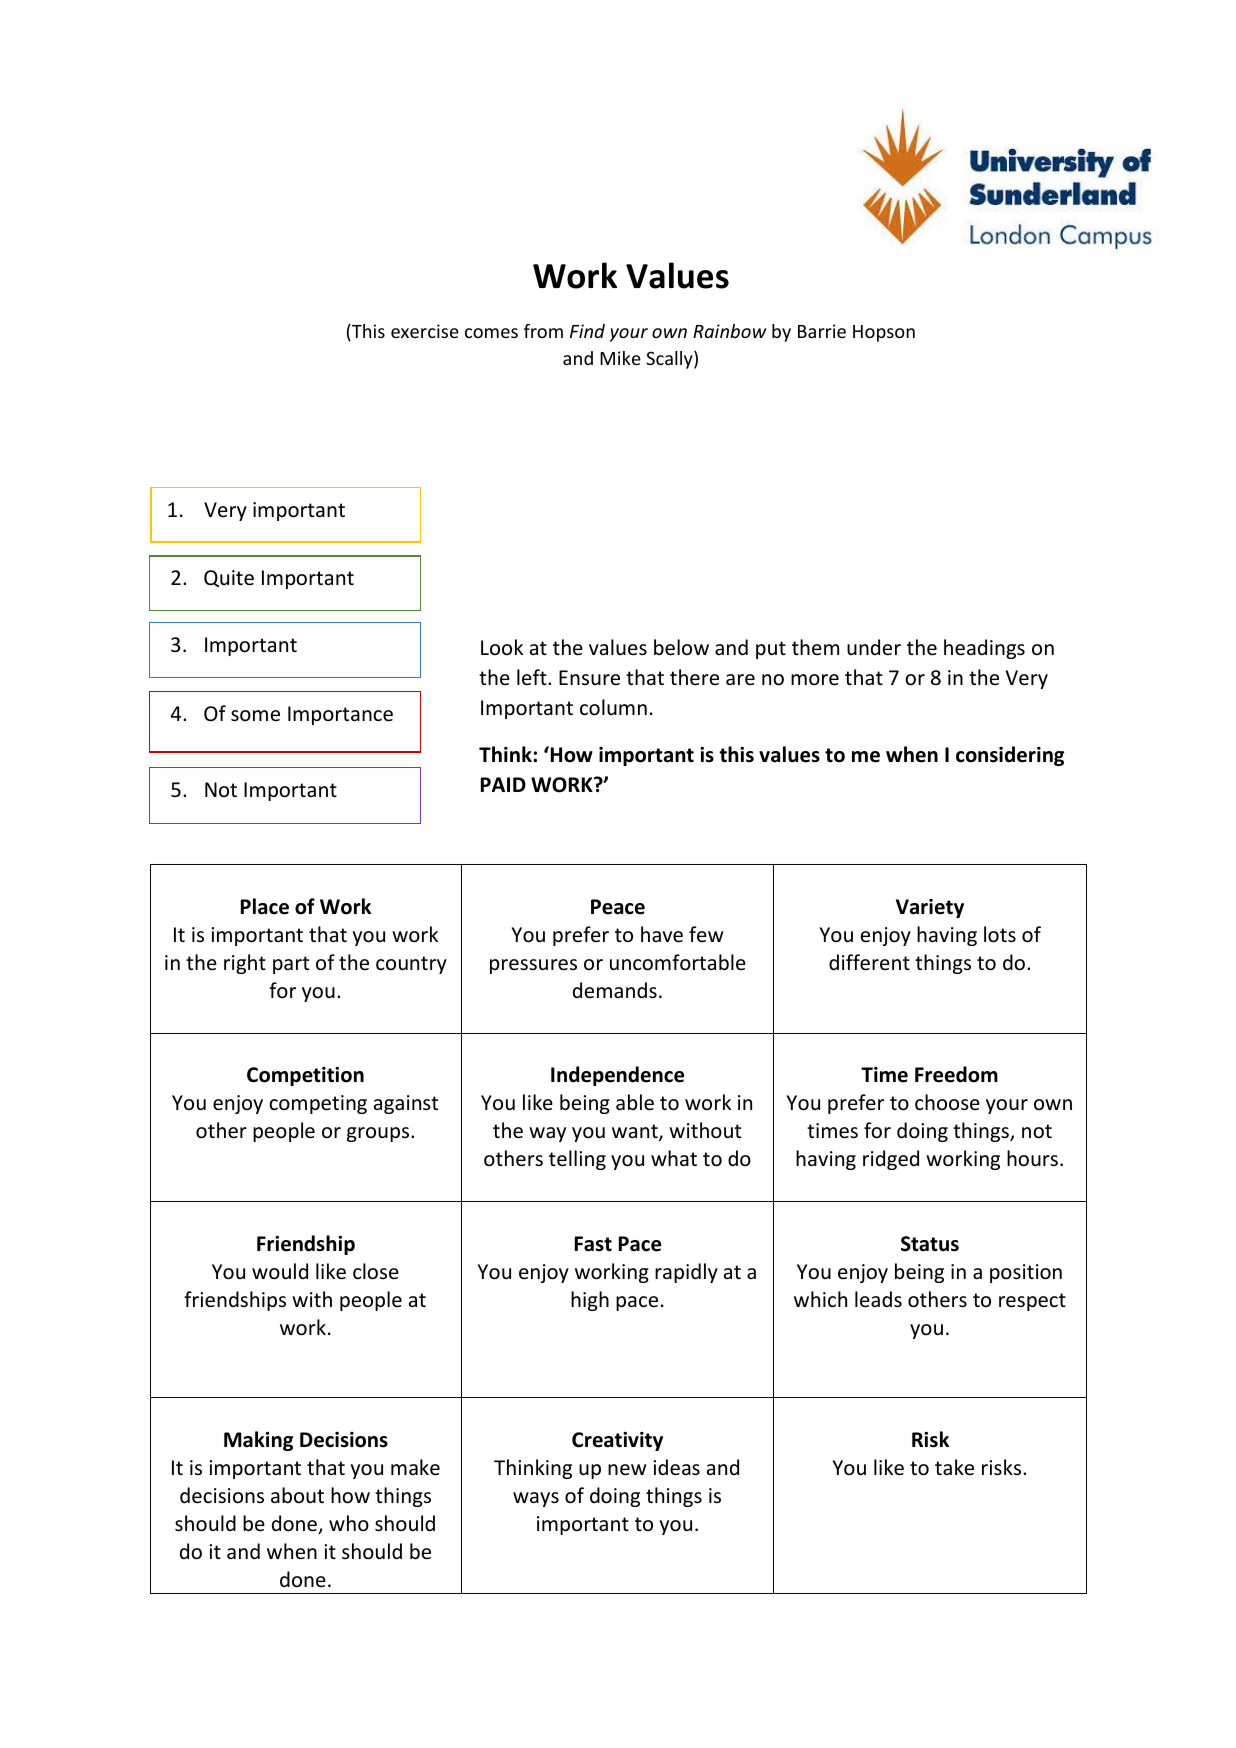  What do you see at coordinates (425, 331) in the screenshot?
I see `exercise` at bounding box center [425, 331].
